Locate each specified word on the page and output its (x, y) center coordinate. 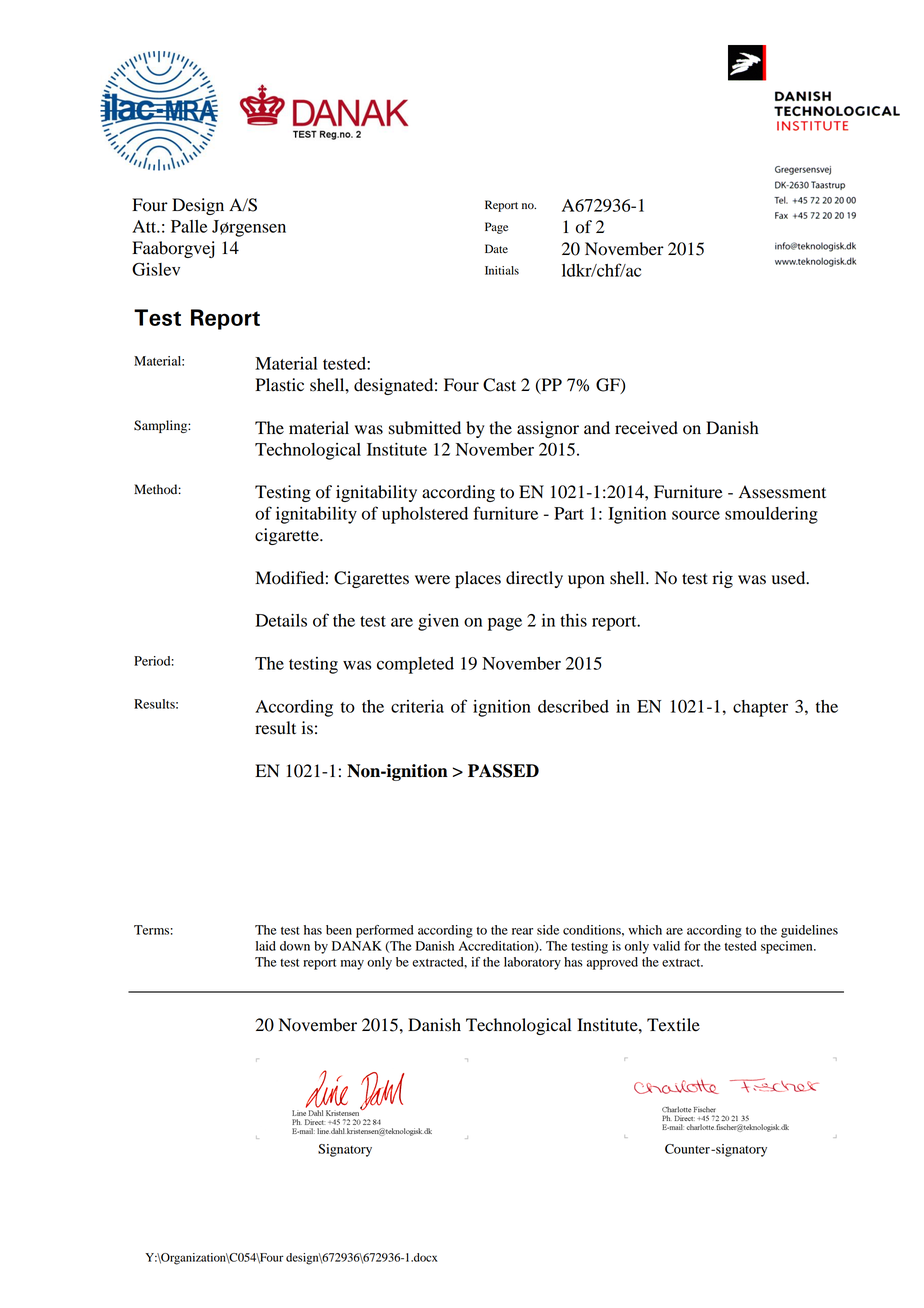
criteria (417, 706)
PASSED (503, 771)
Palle (189, 226)
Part (569, 513)
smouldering (771, 515)
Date (496, 248)
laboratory (532, 963)
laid (266, 946)
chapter (760, 708)
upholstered (425, 515)
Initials (502, 270)
